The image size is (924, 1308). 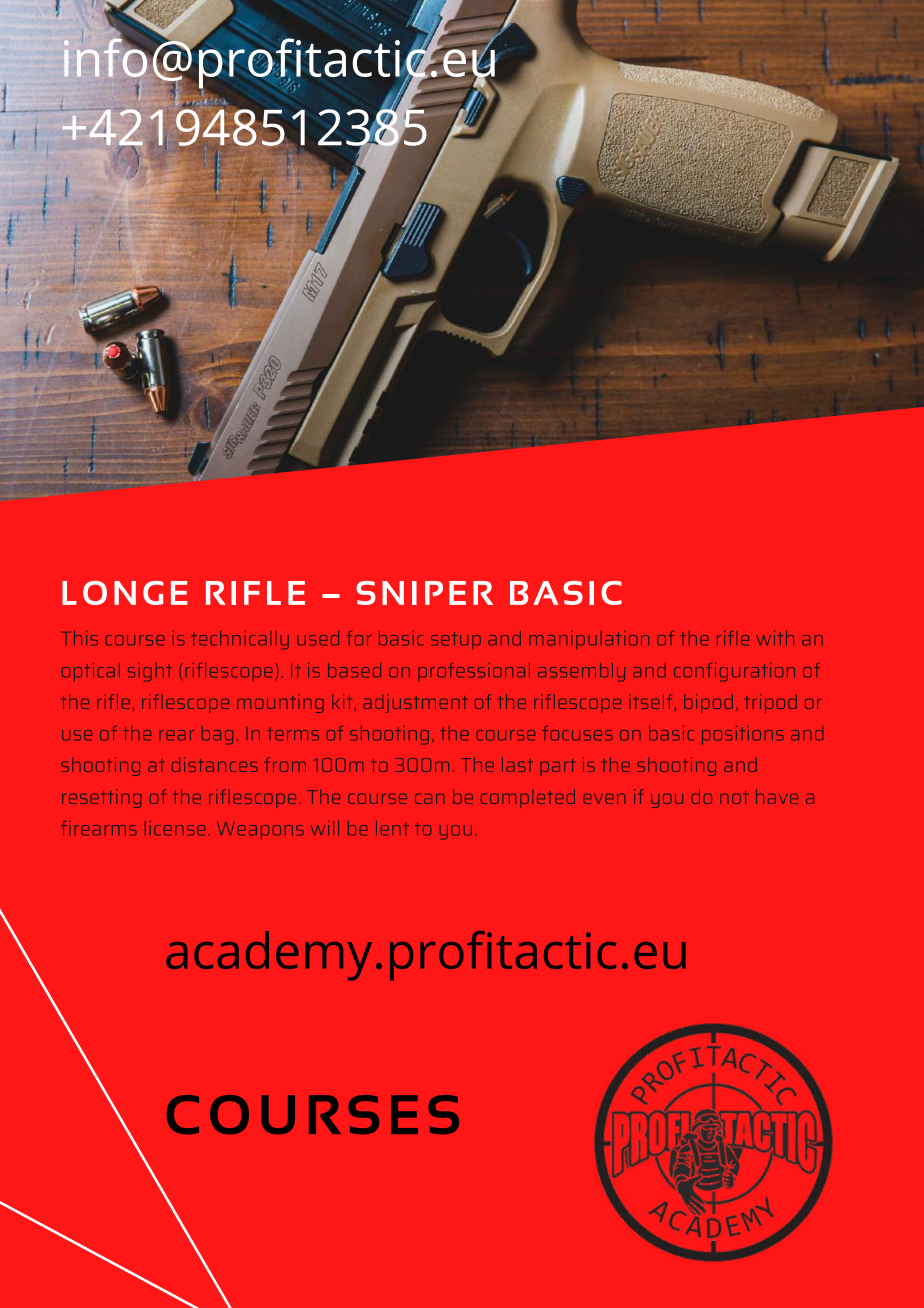 What do you see at coordinates (415, 703) in the image?
I see `adjustment` at bounding box center [415, 703].
